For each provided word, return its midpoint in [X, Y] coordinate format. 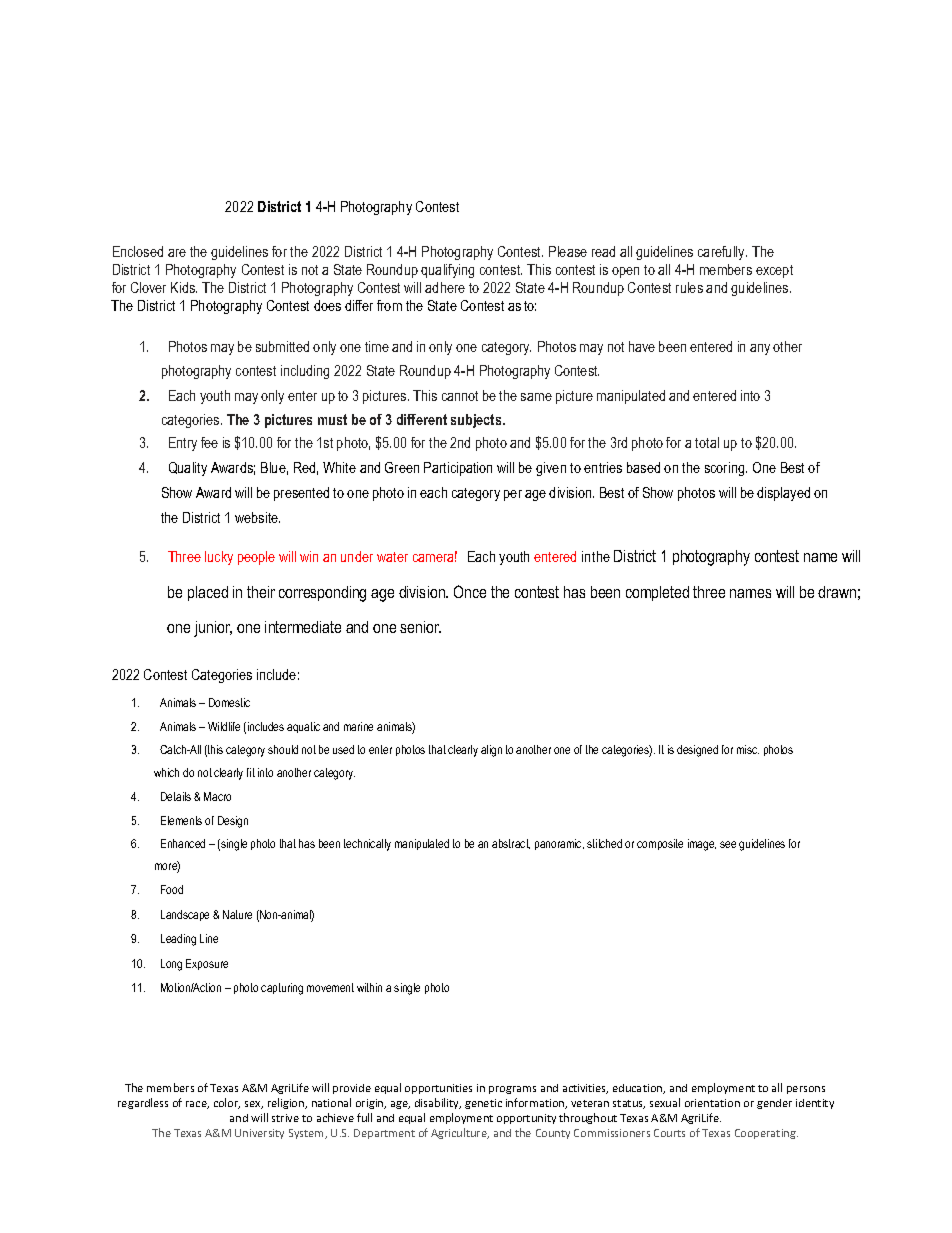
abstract [511, 844]
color [227, 1103]
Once [470, 591]
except [774, 271]
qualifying [447, 271]
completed [657, 593]
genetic [483, 1104]
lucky [219, 558]
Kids [184, 287]
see [728, 844]
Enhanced [183, 843]
